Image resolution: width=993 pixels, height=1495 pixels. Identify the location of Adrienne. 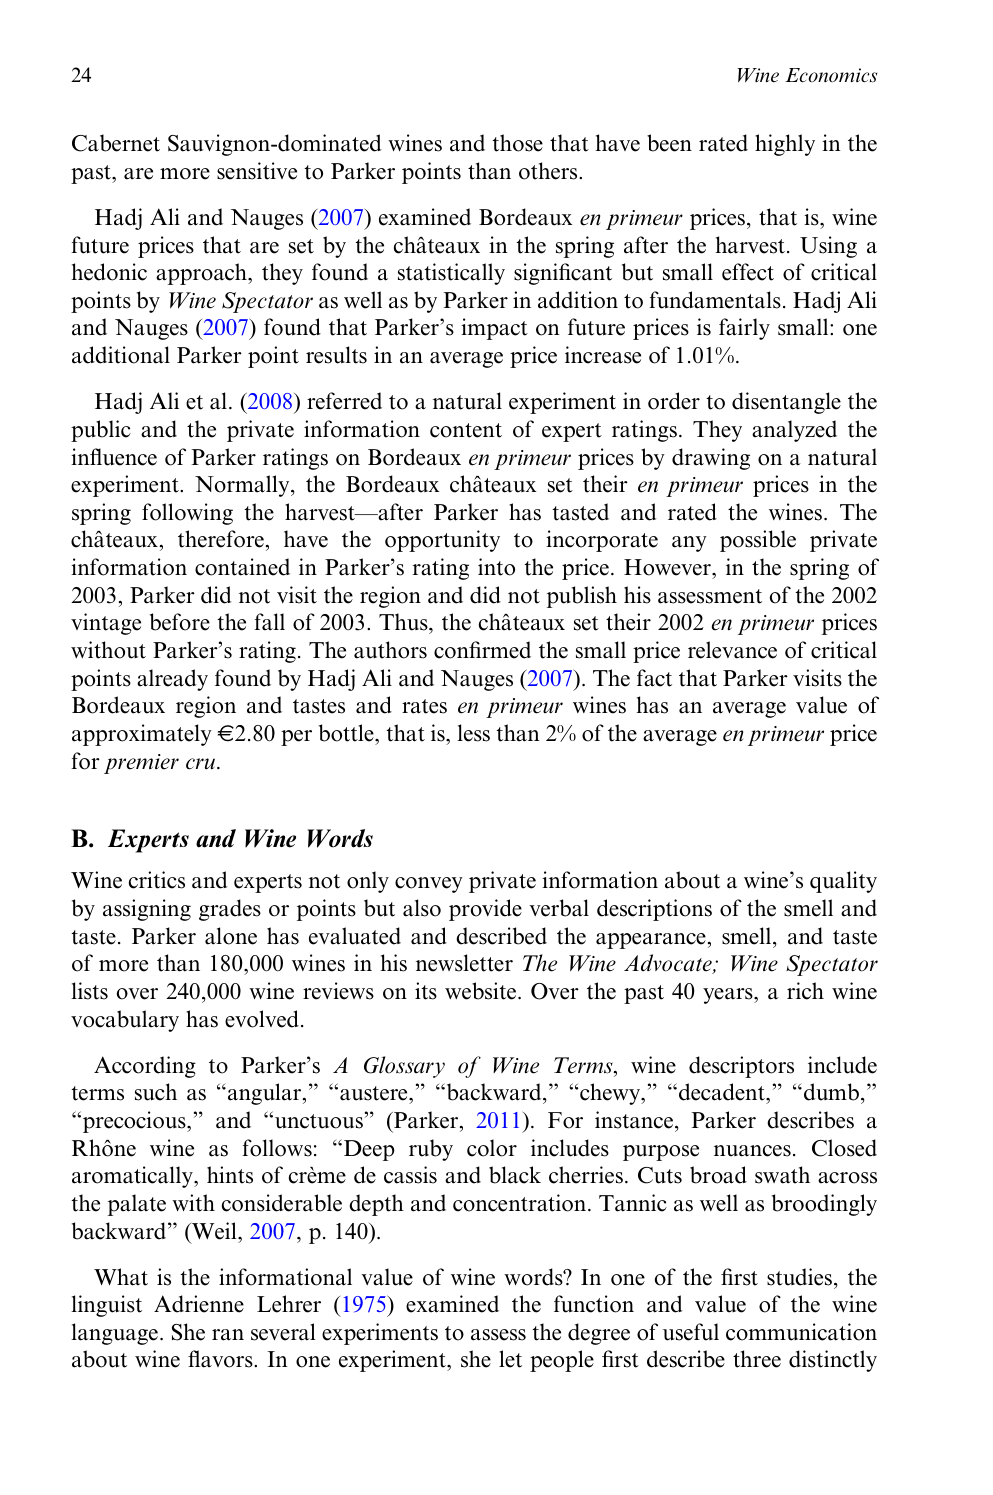
(199, 1304).
